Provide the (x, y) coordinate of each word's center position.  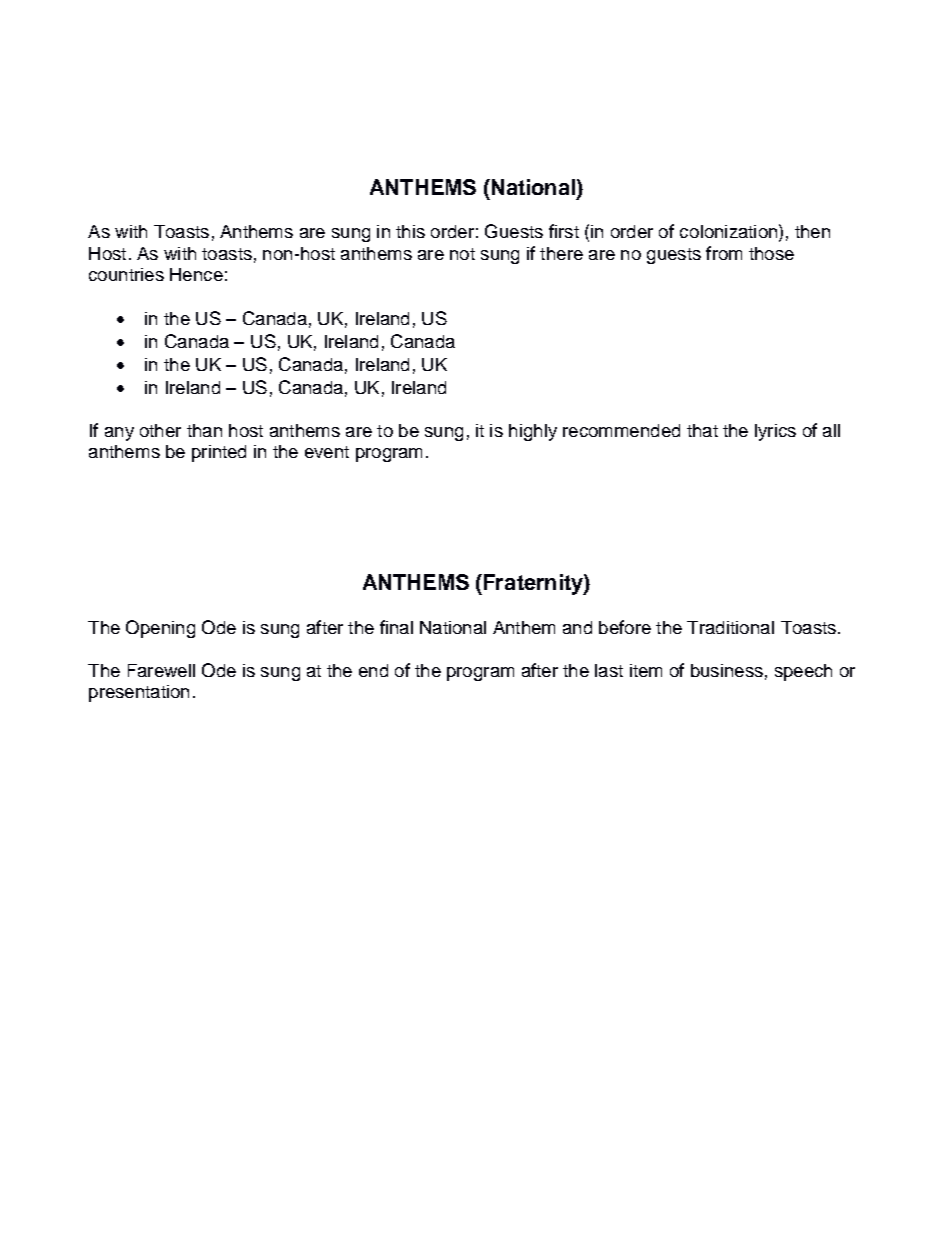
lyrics (775, 432)
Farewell (161, 670)
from (724, 253)
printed (219, 453)
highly (533, 432)
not (462, 254)
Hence (196, 274)
